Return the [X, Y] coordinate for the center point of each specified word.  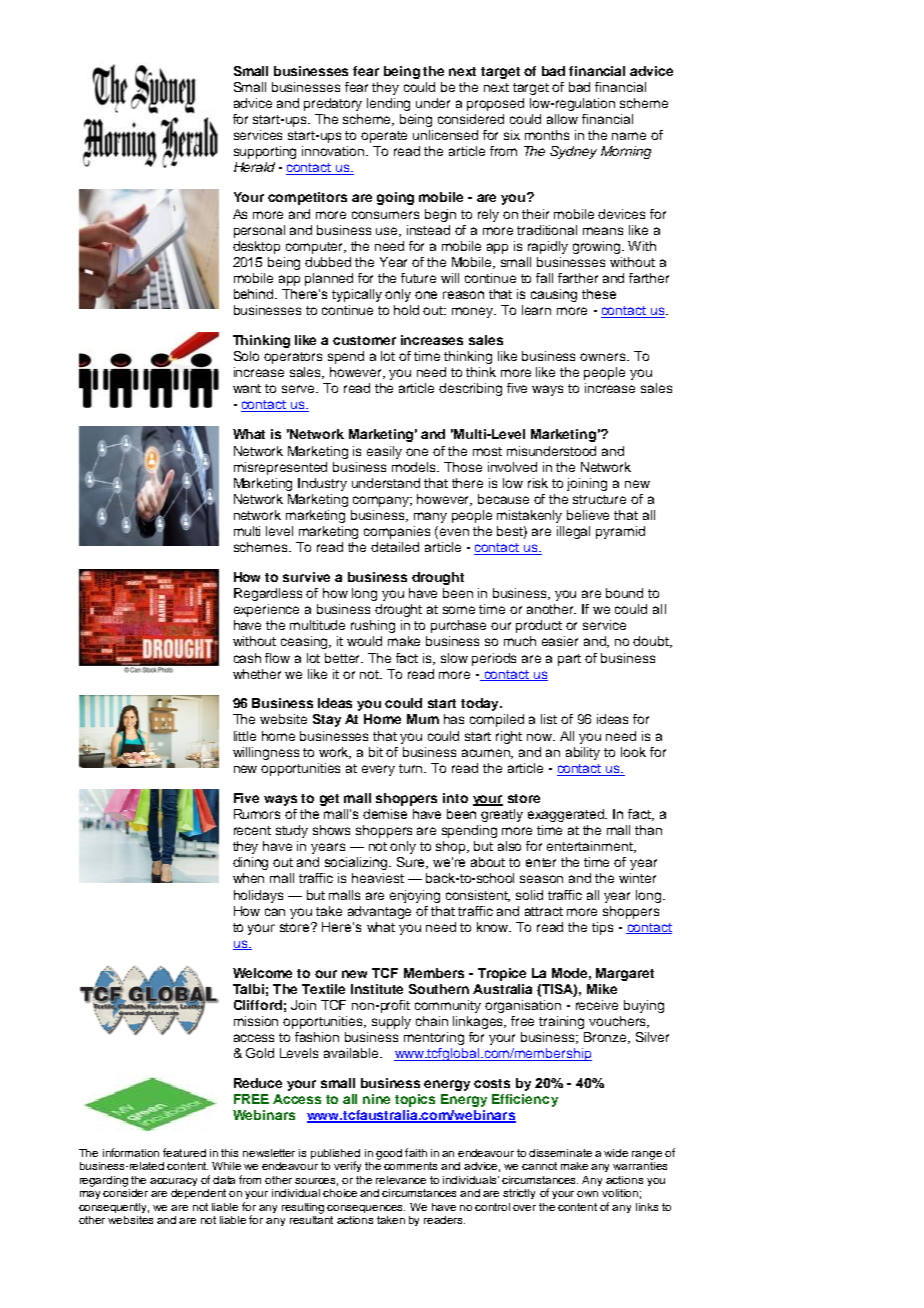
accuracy [173, 1182]
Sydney [573, 152]
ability [583, 753]
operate [384, 137]
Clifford [258, 1005]
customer [364, 340]
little [245, 736]
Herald [254, 167]
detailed [395, 547]
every [378, 770]
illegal [573, 532]
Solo [246, 356]
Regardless [268, 594]
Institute [377, 989]
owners [604, 357]
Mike [602, 989]
